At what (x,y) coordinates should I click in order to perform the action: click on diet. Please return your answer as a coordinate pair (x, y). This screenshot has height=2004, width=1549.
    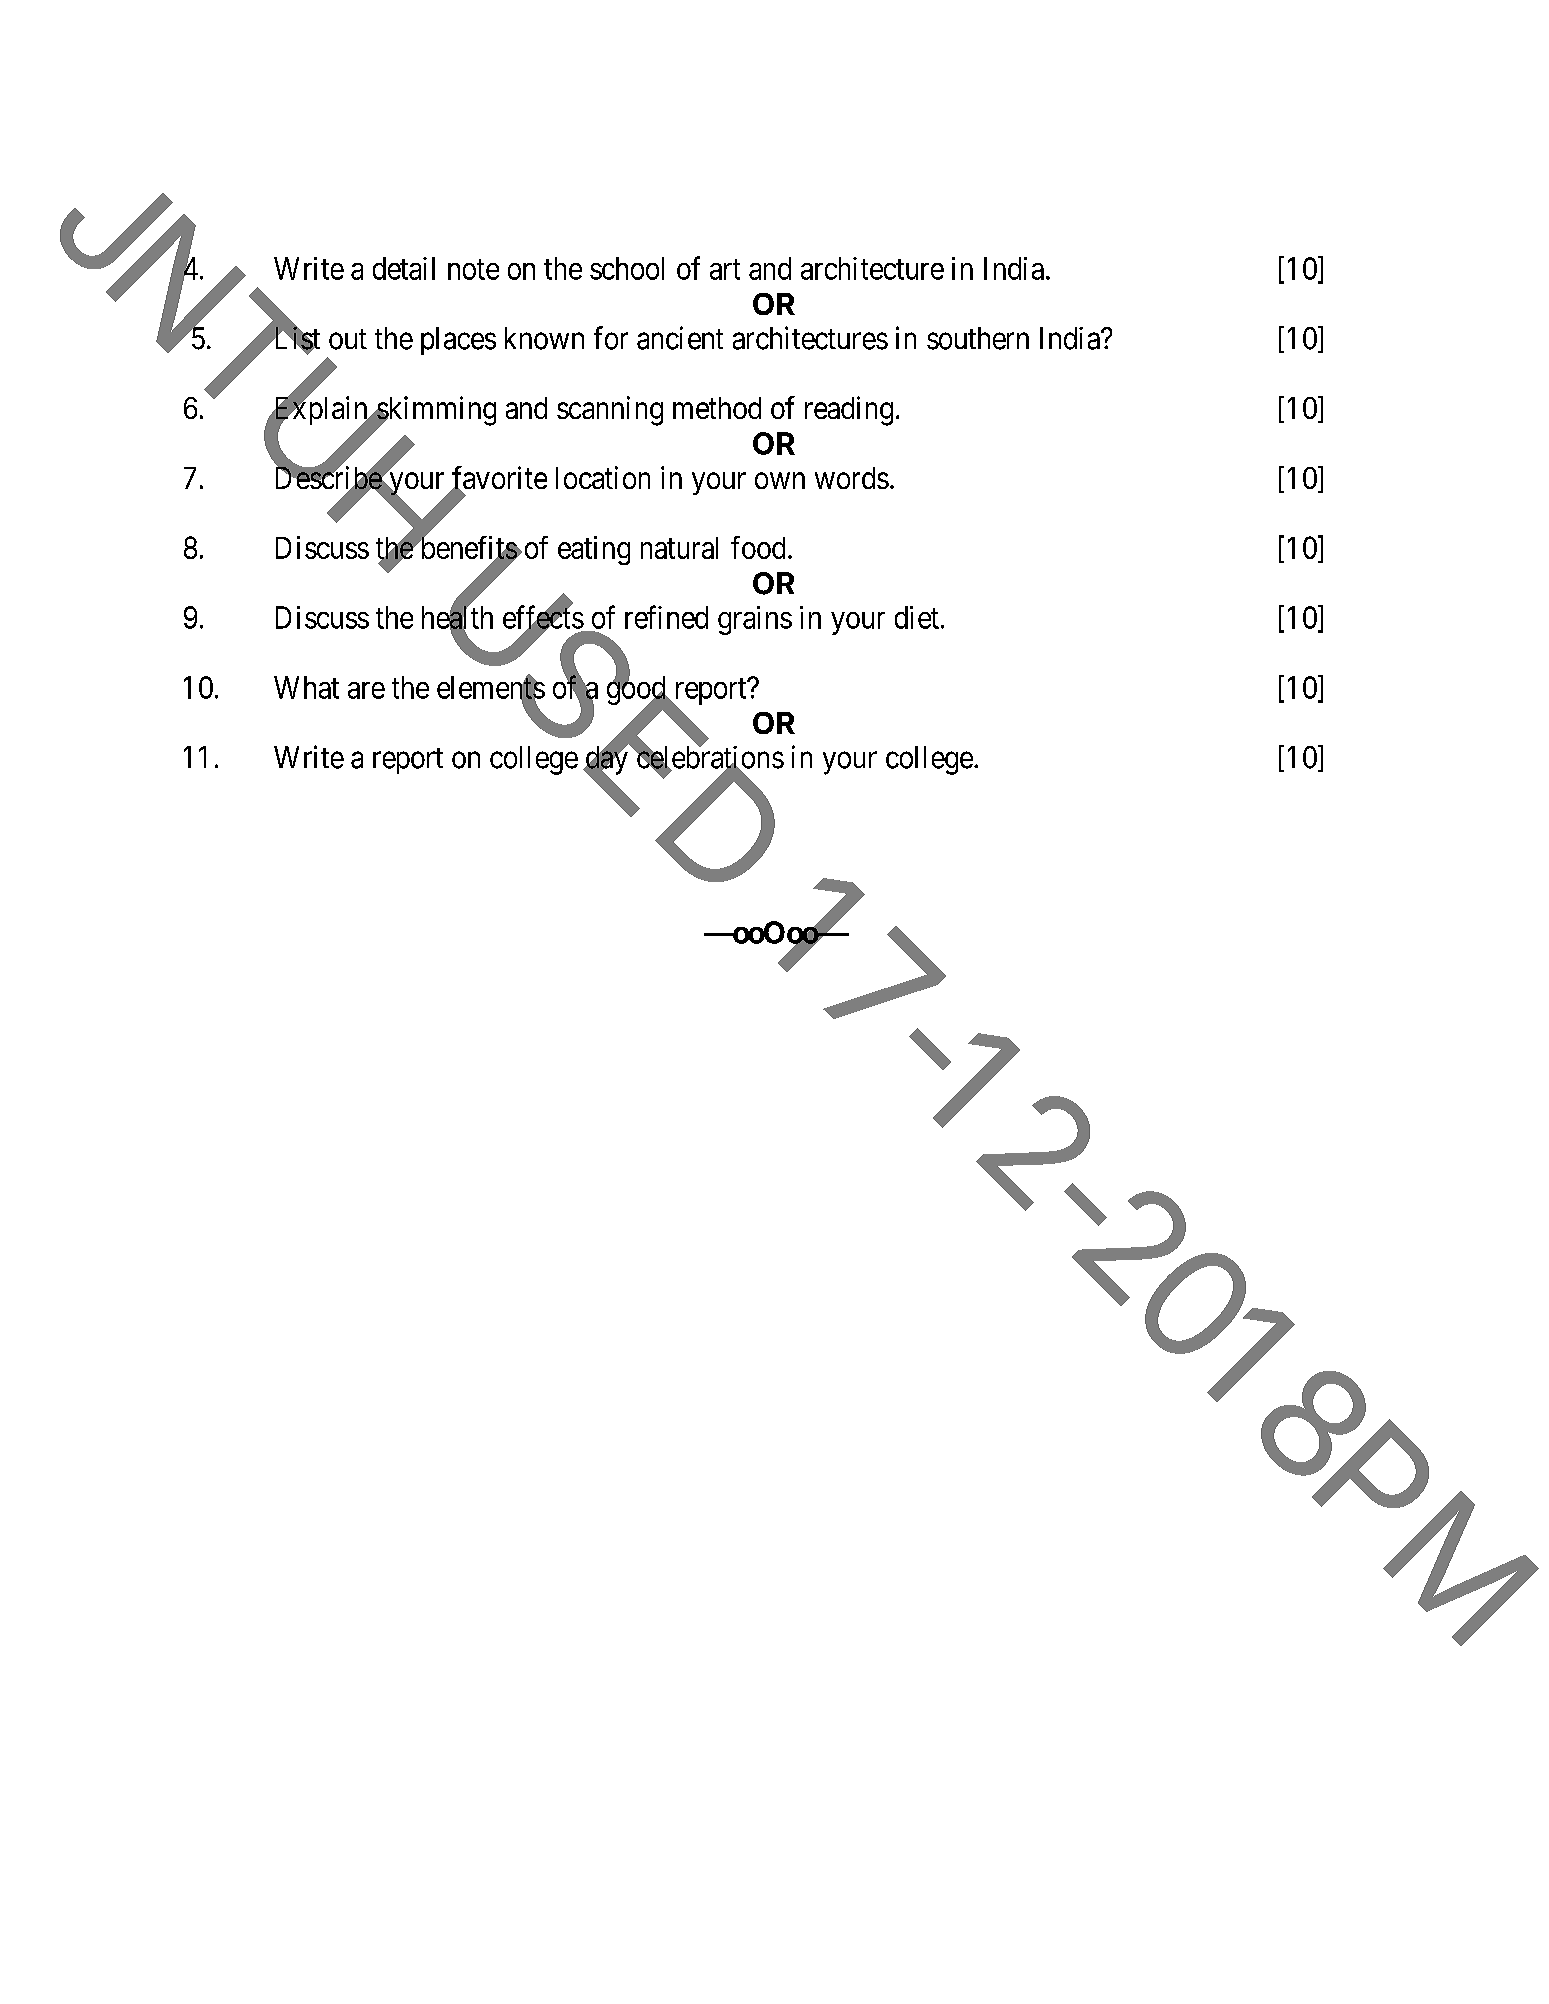
    Looking at the image, I should click on (917, 617).
